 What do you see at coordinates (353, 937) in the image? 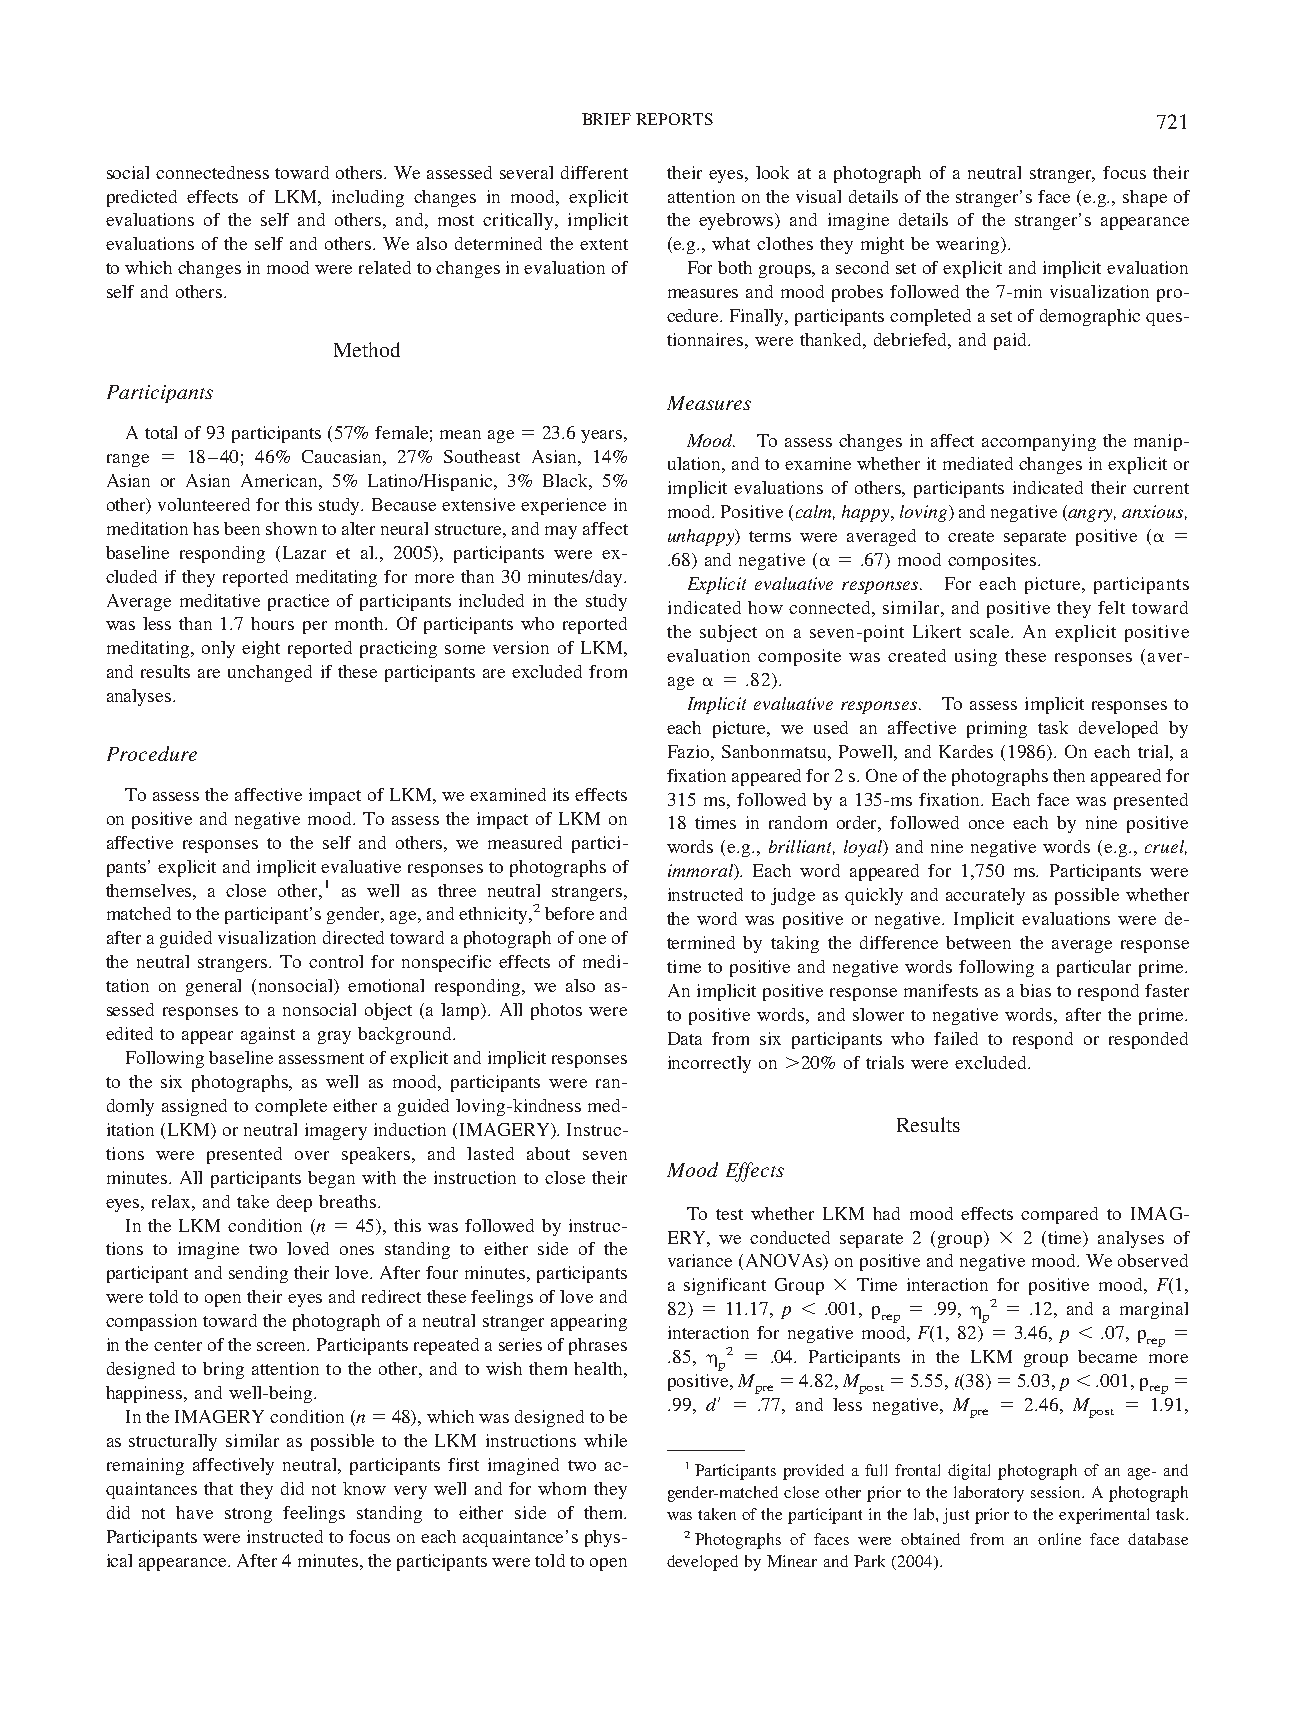
I see `directed` at bounding box center [353, 937].
